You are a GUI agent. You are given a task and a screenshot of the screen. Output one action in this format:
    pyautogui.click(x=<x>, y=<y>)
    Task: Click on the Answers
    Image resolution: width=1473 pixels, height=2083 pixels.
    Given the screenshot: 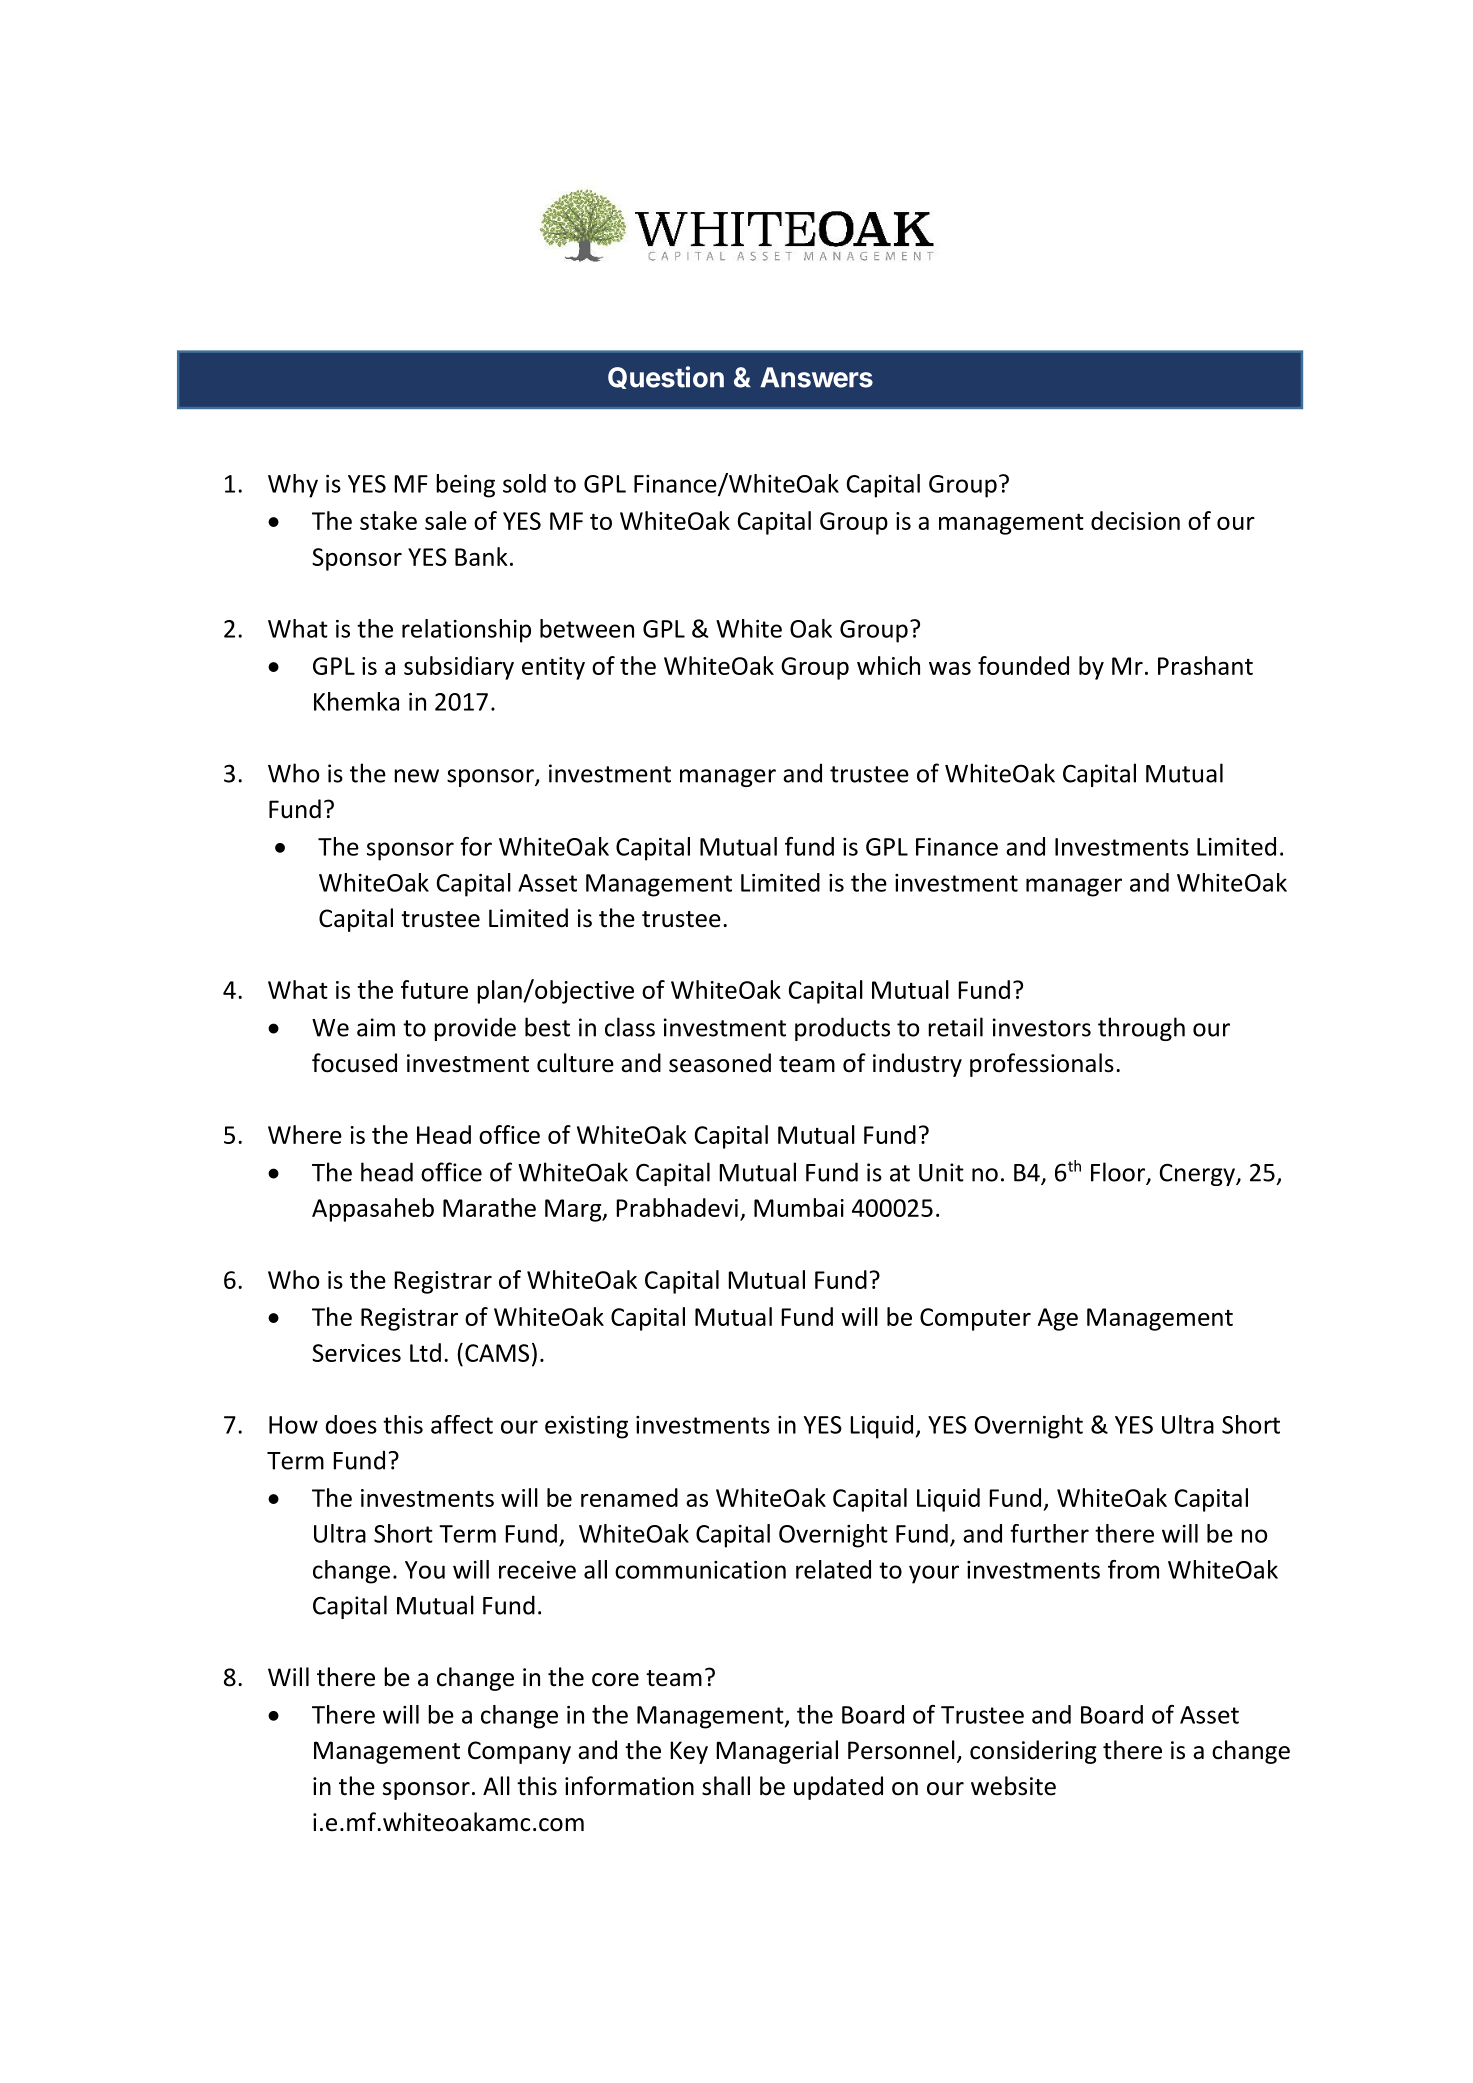 What is the action you would take?
    pyautogui.click(x=816, y=377)
